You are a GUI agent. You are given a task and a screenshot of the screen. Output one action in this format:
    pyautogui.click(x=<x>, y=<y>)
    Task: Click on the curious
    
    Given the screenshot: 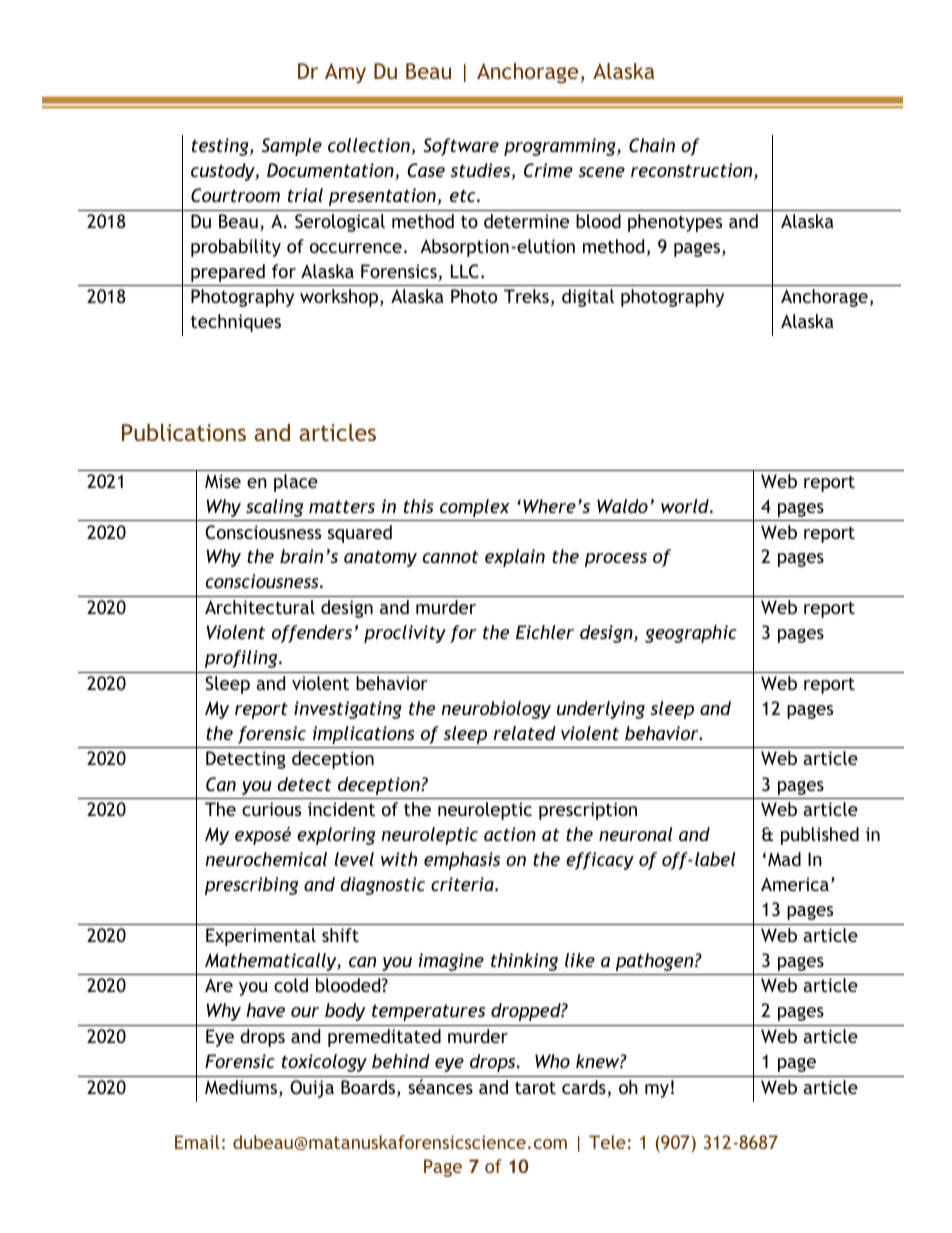 What is the action you would take?
    pyautogui.click(x=271, y=809)
